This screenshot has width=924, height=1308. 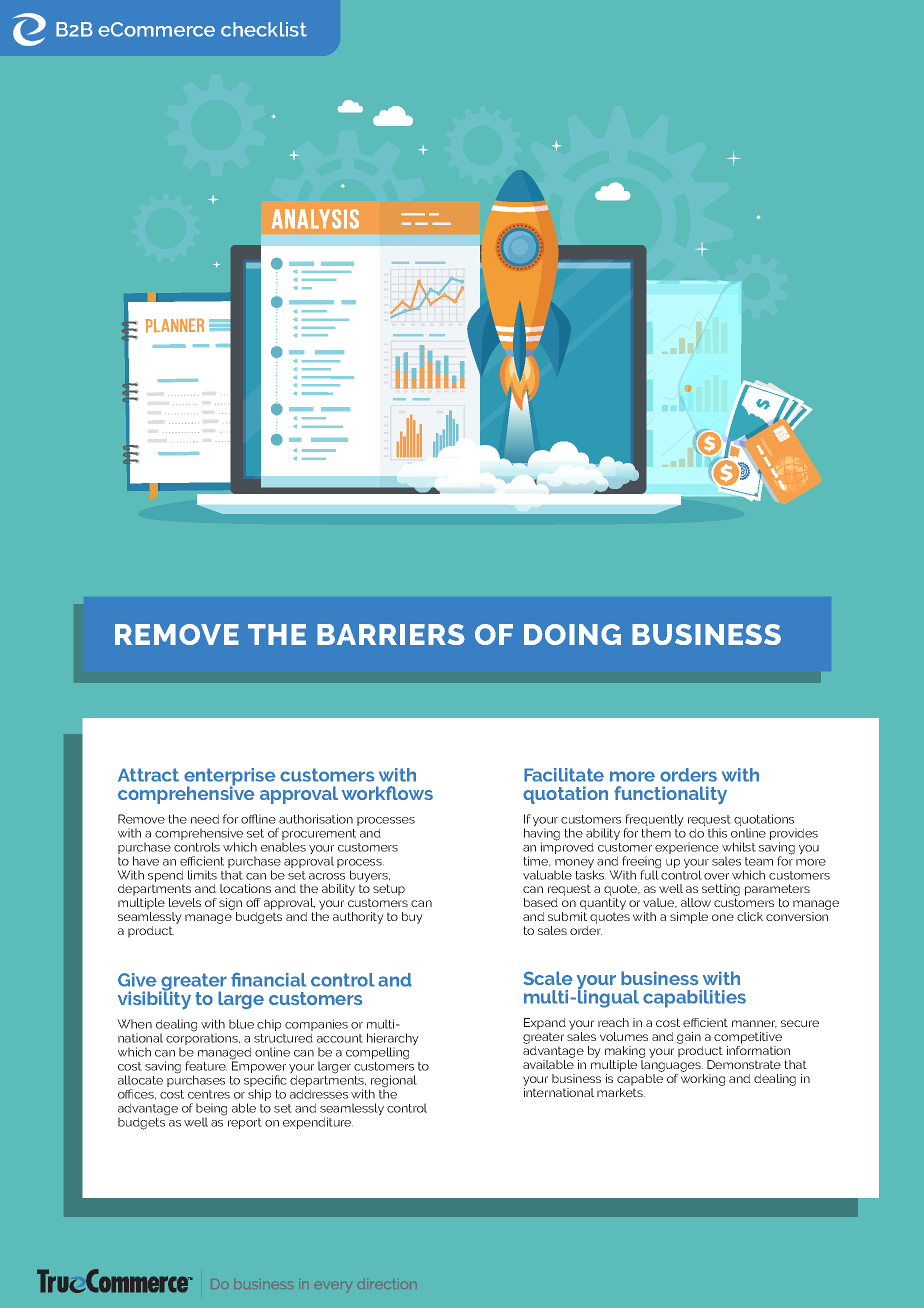 I want to click on functionality, so click(x=670, y=795).
